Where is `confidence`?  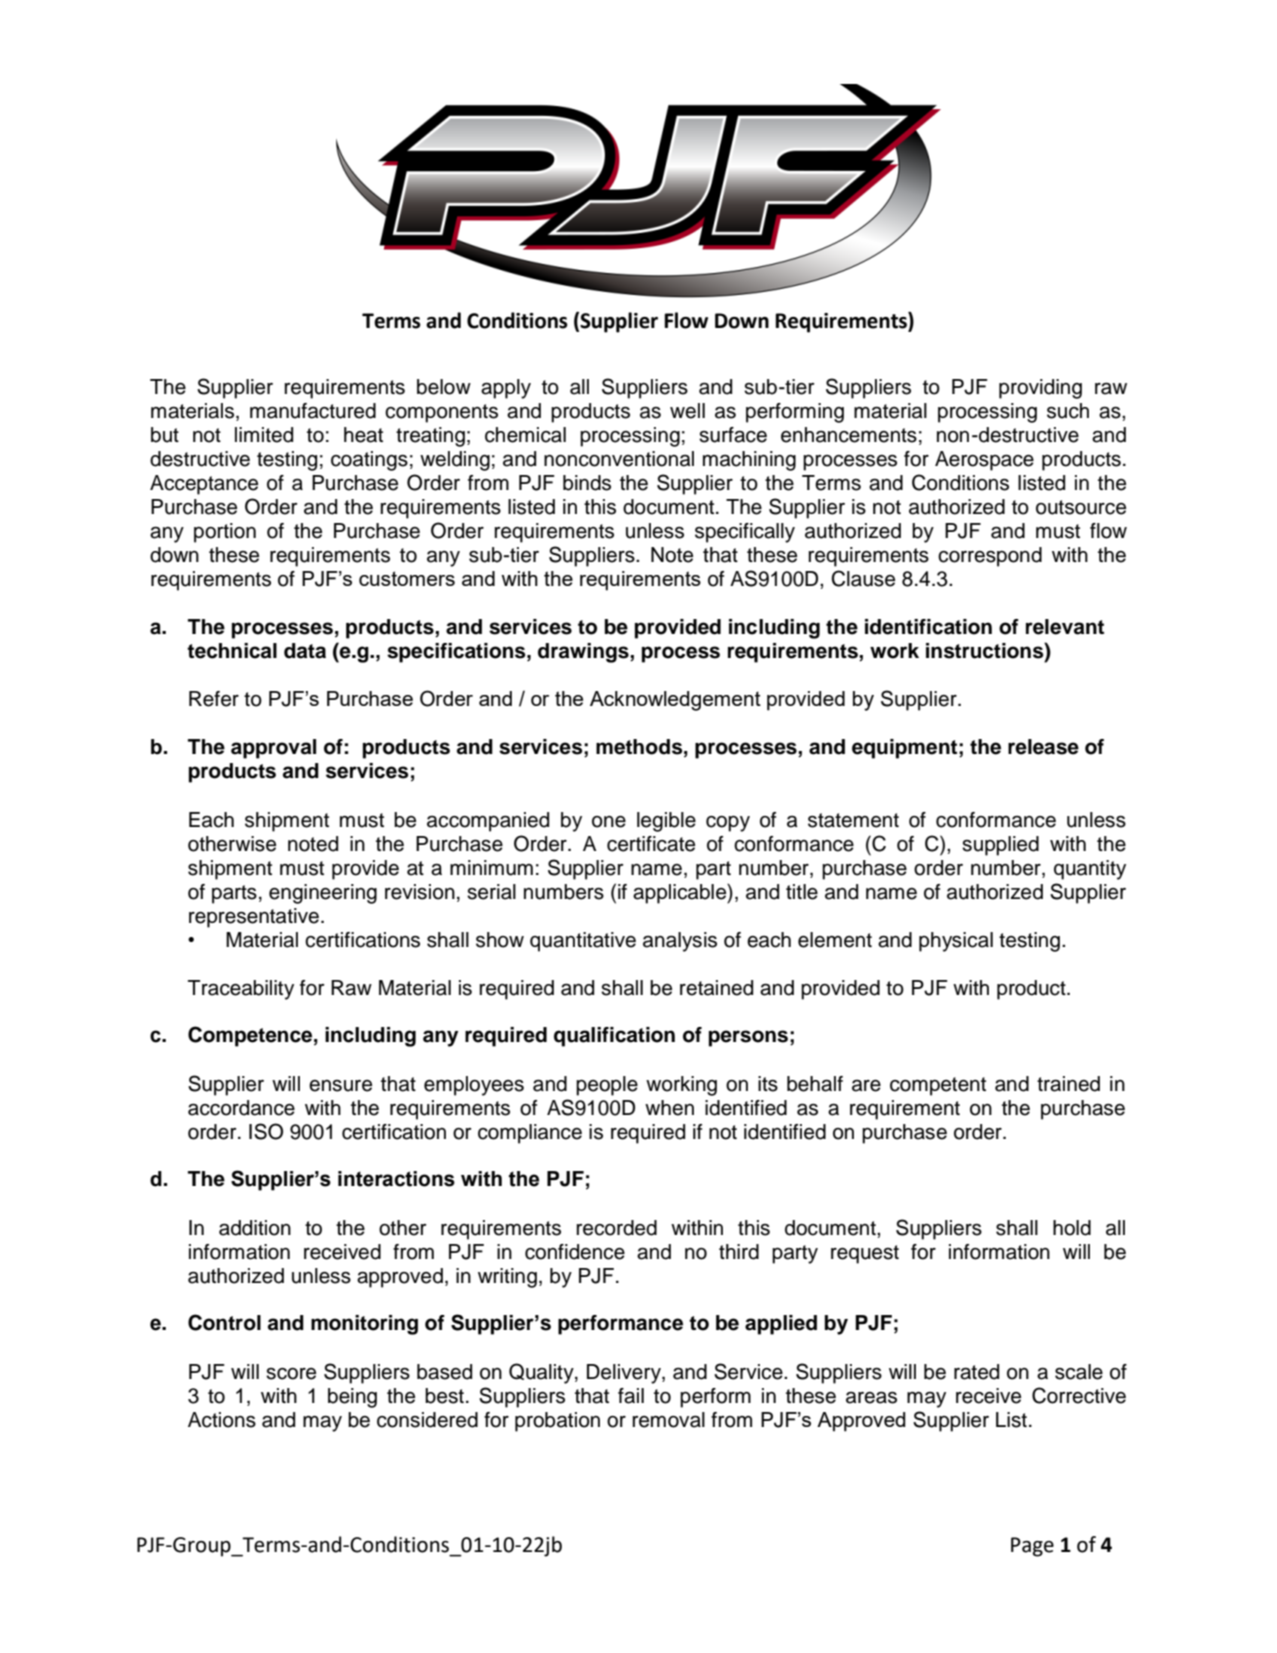
confidence is located at coordinates (575, 1252).
